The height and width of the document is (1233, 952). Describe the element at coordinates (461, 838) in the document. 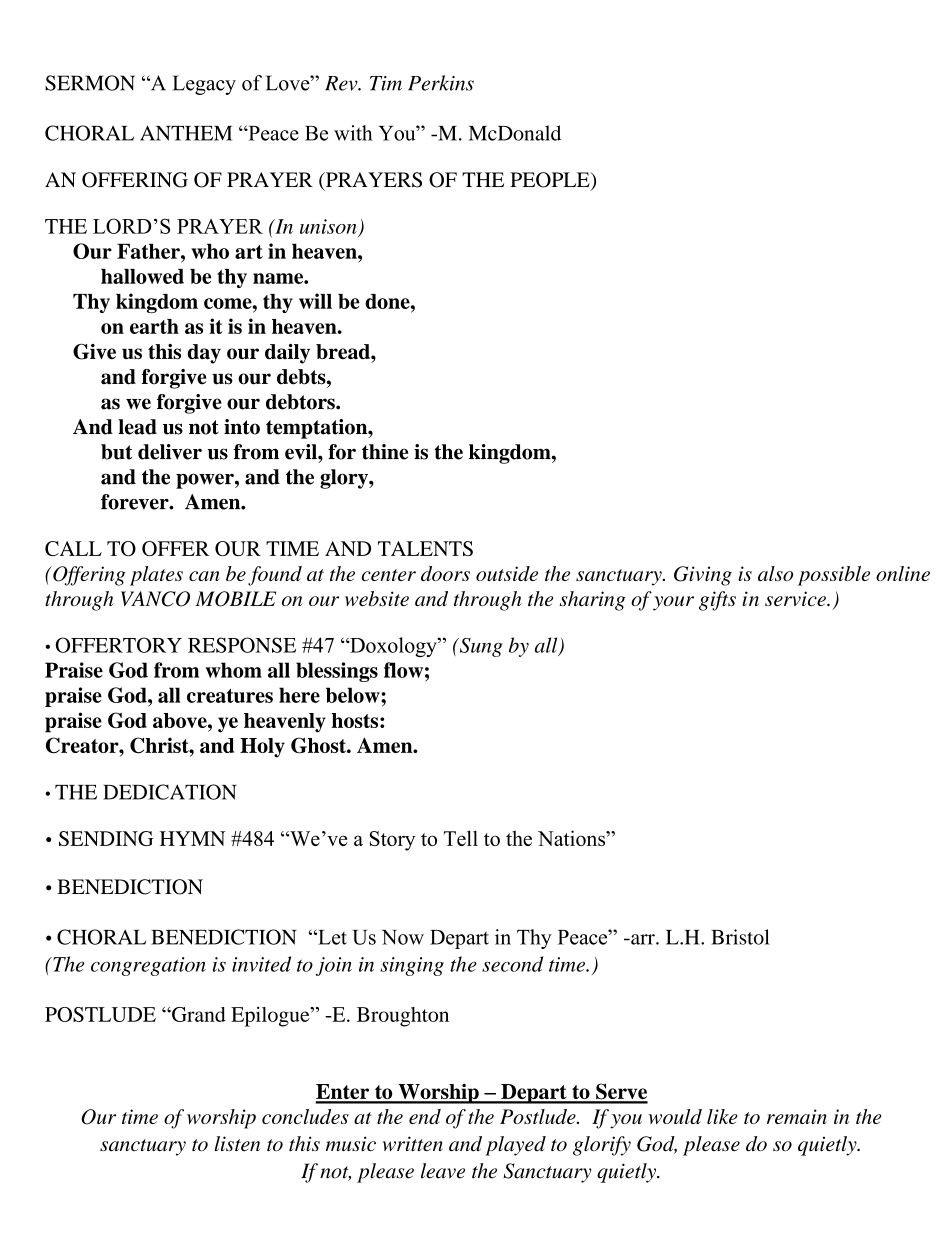

I see `Tell` at that location.
